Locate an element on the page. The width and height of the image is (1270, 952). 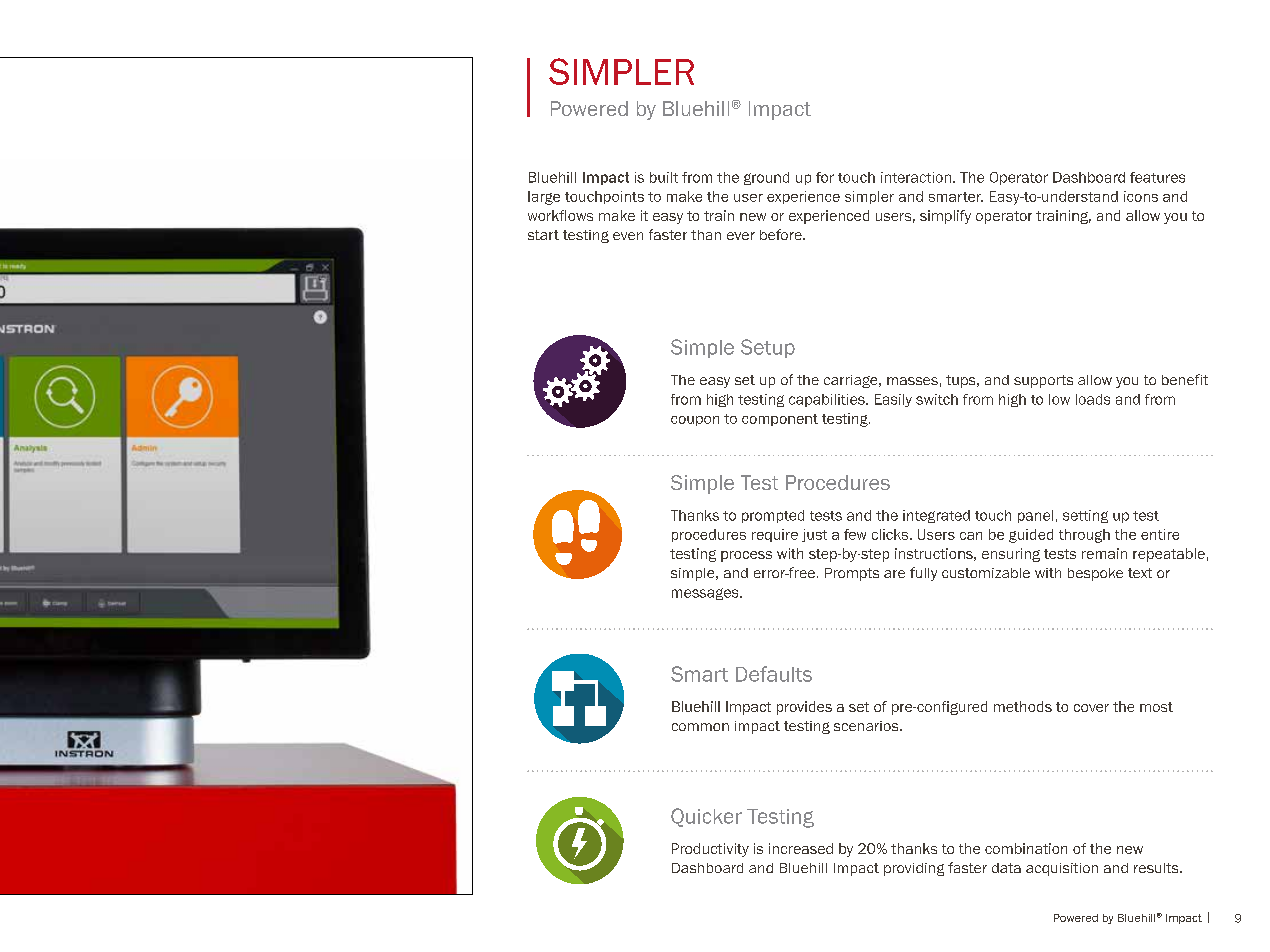
setting is located at coordinates (1085, 516).
